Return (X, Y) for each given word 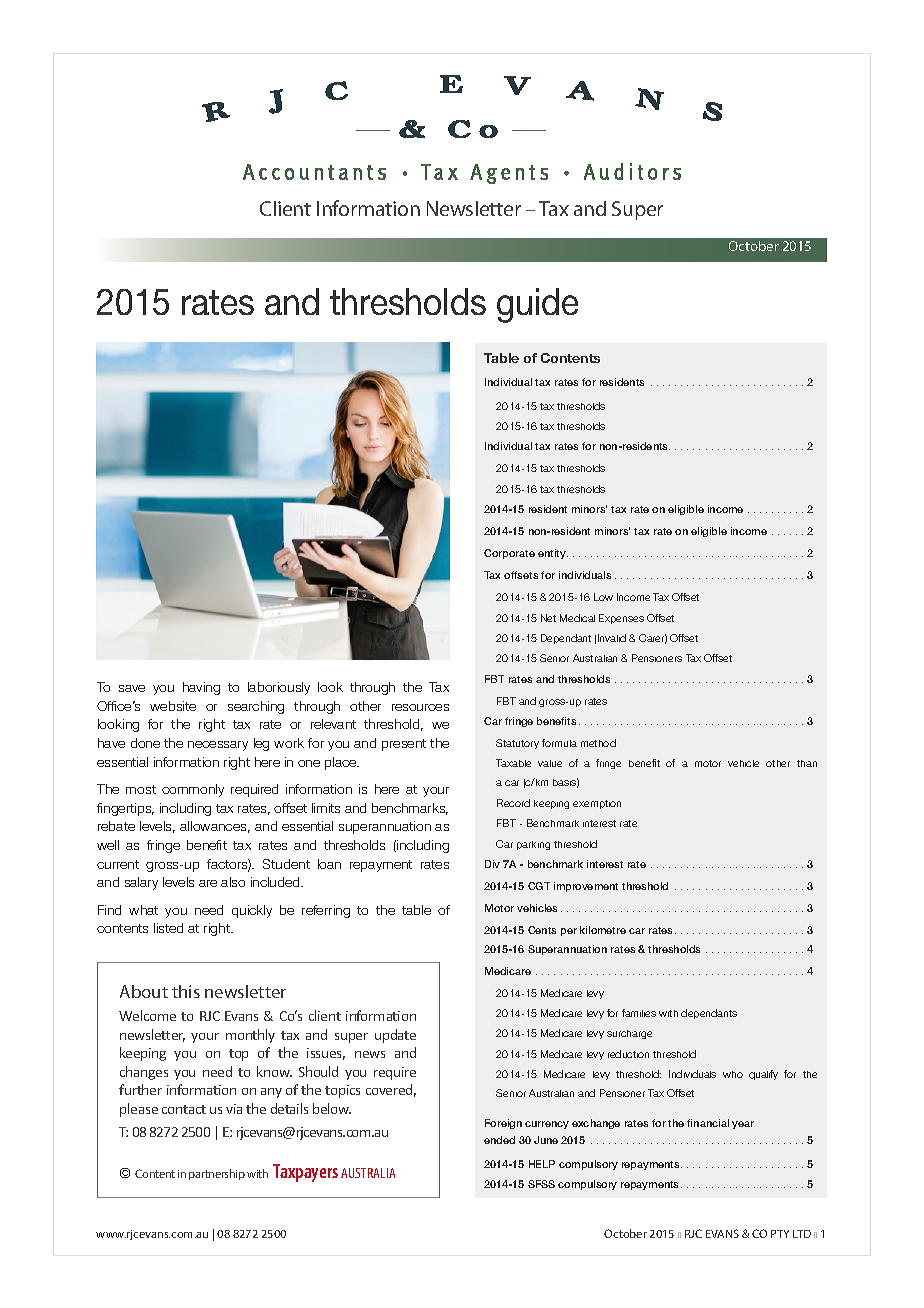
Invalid (612, 638)
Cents (542, 930)
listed (168, 928)
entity (553, 554)
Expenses (621, 619)
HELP (542, 1164)
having (201, 688)
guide (537, 305)
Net (548, 618)
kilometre (603, 930)
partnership (217, 1174)
